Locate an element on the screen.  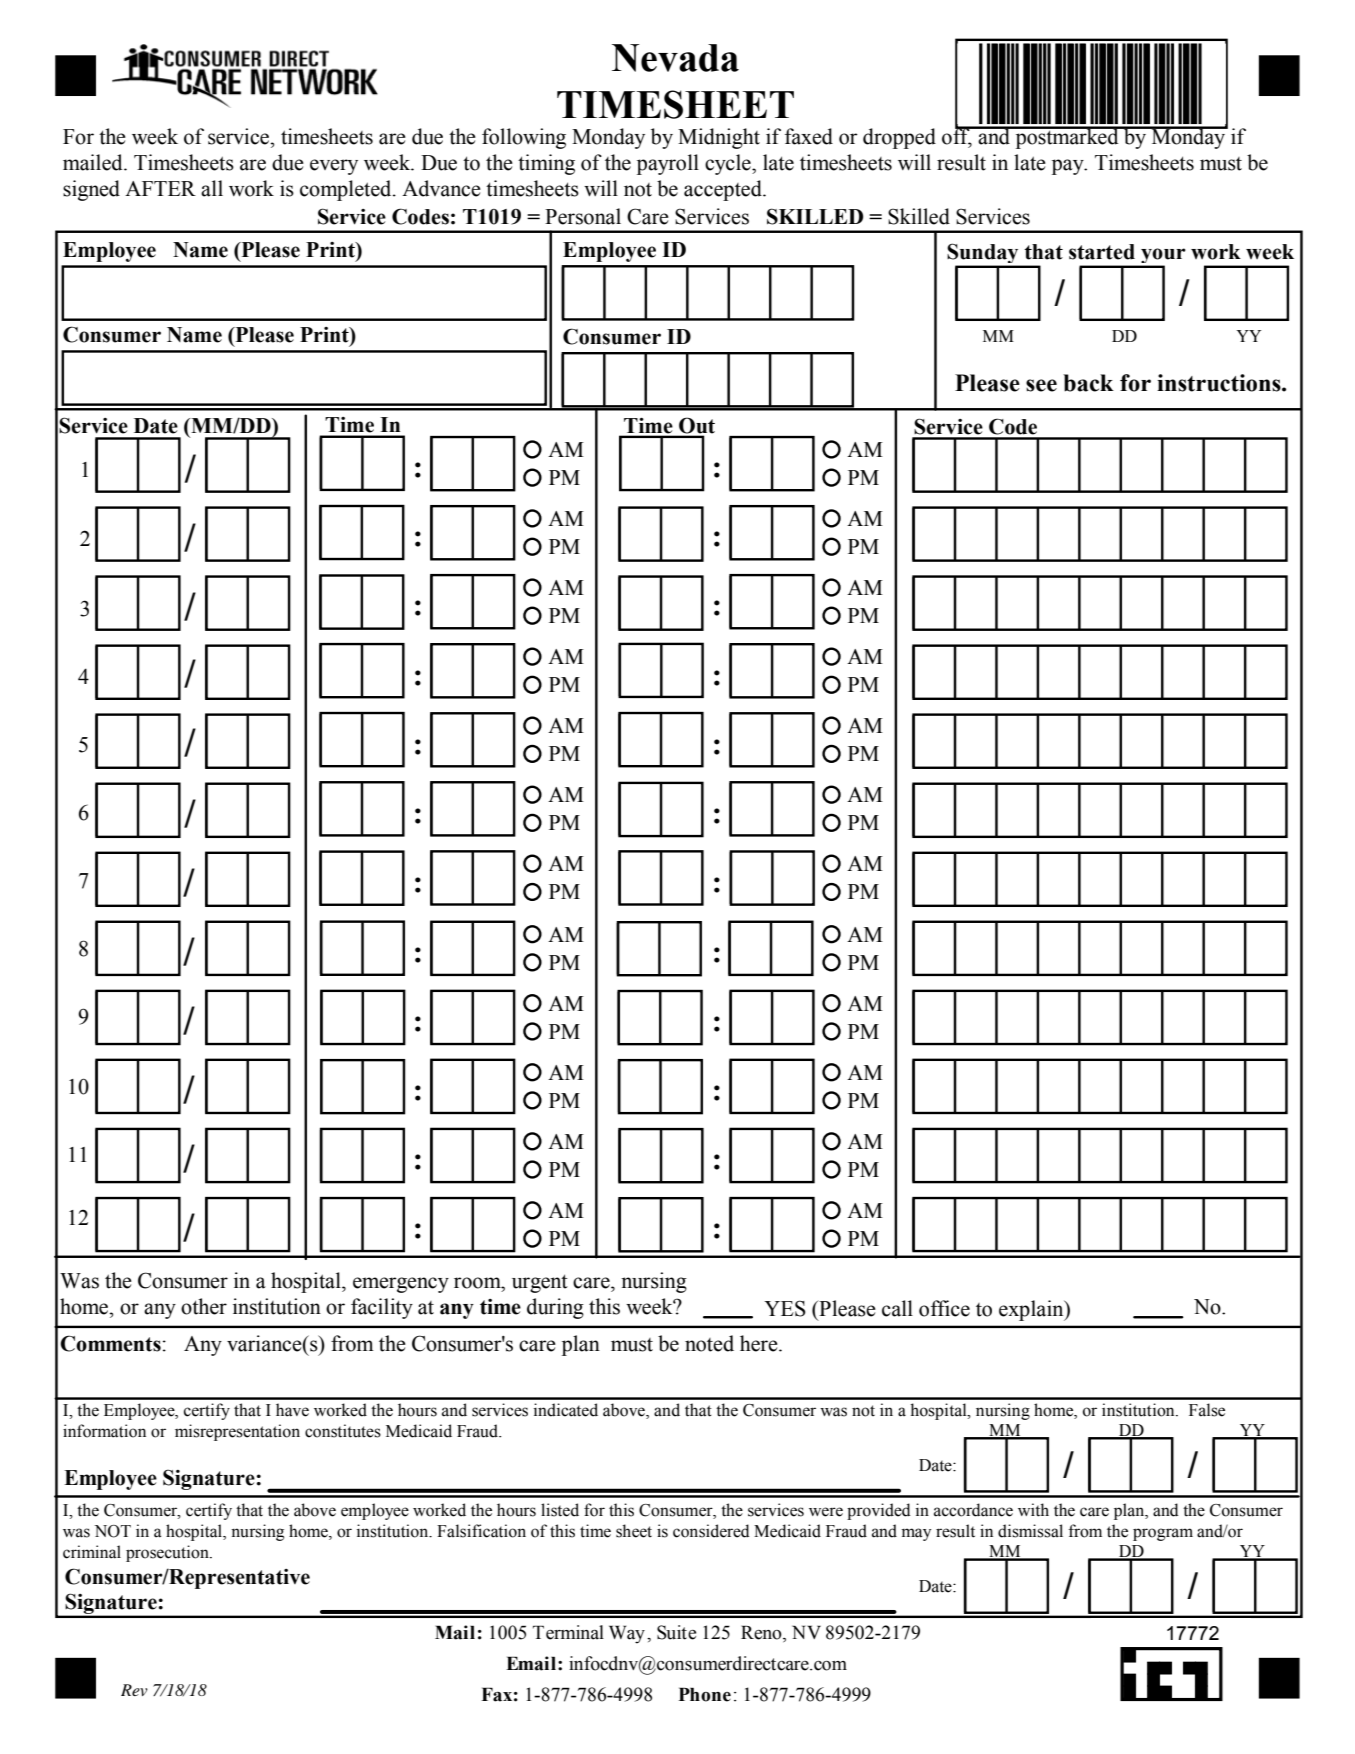
Rev is located at coordinates (134, 1690).
